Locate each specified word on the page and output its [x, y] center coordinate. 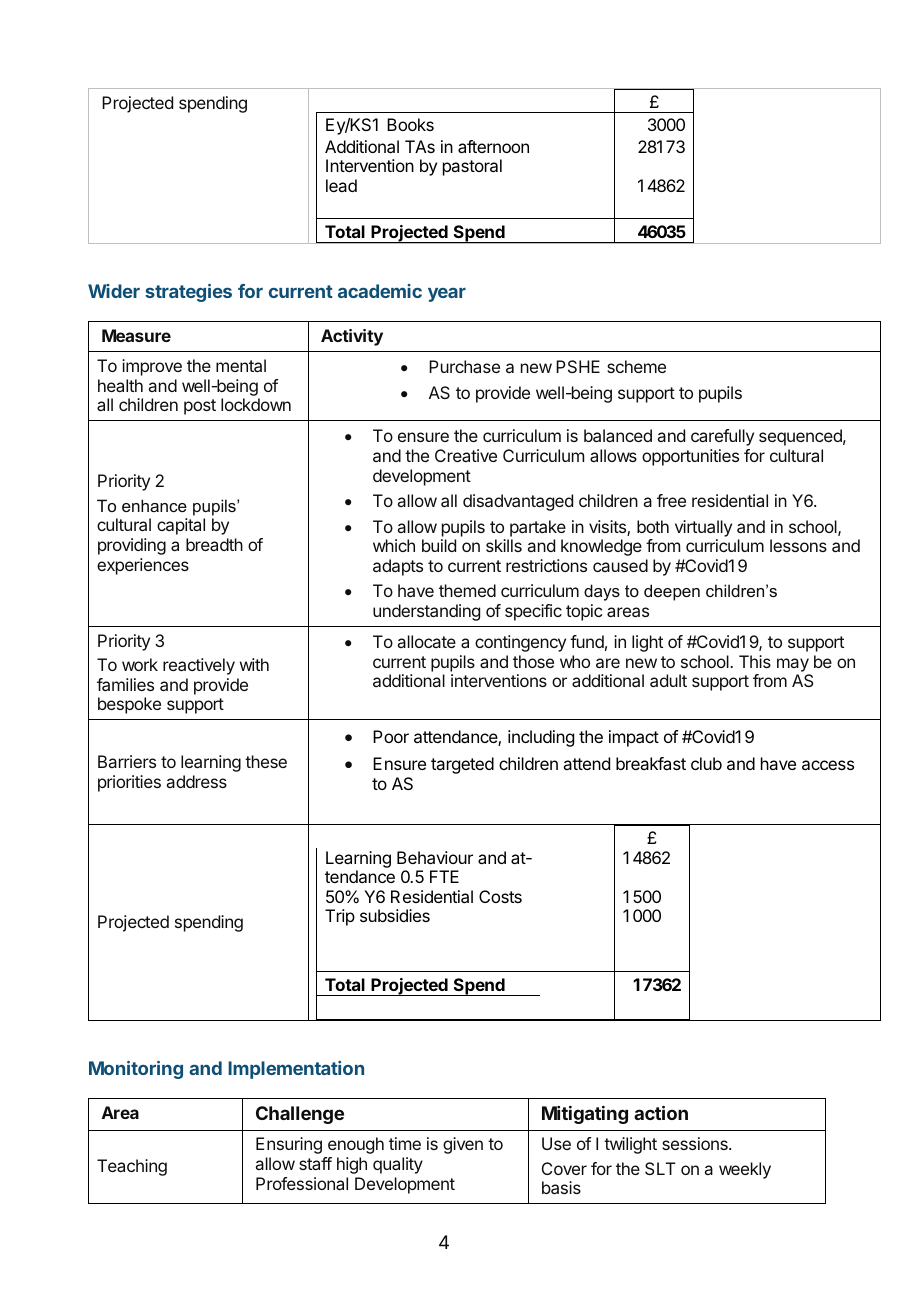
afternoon [493, 146]
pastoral [472, 167]
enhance [154, 505]
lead [341, 185]
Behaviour [435, 857]
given [463, 1145]
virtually [703, 528]
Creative [466, 455]
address [197, 781]
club [706, 763]
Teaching [132, 1167]
